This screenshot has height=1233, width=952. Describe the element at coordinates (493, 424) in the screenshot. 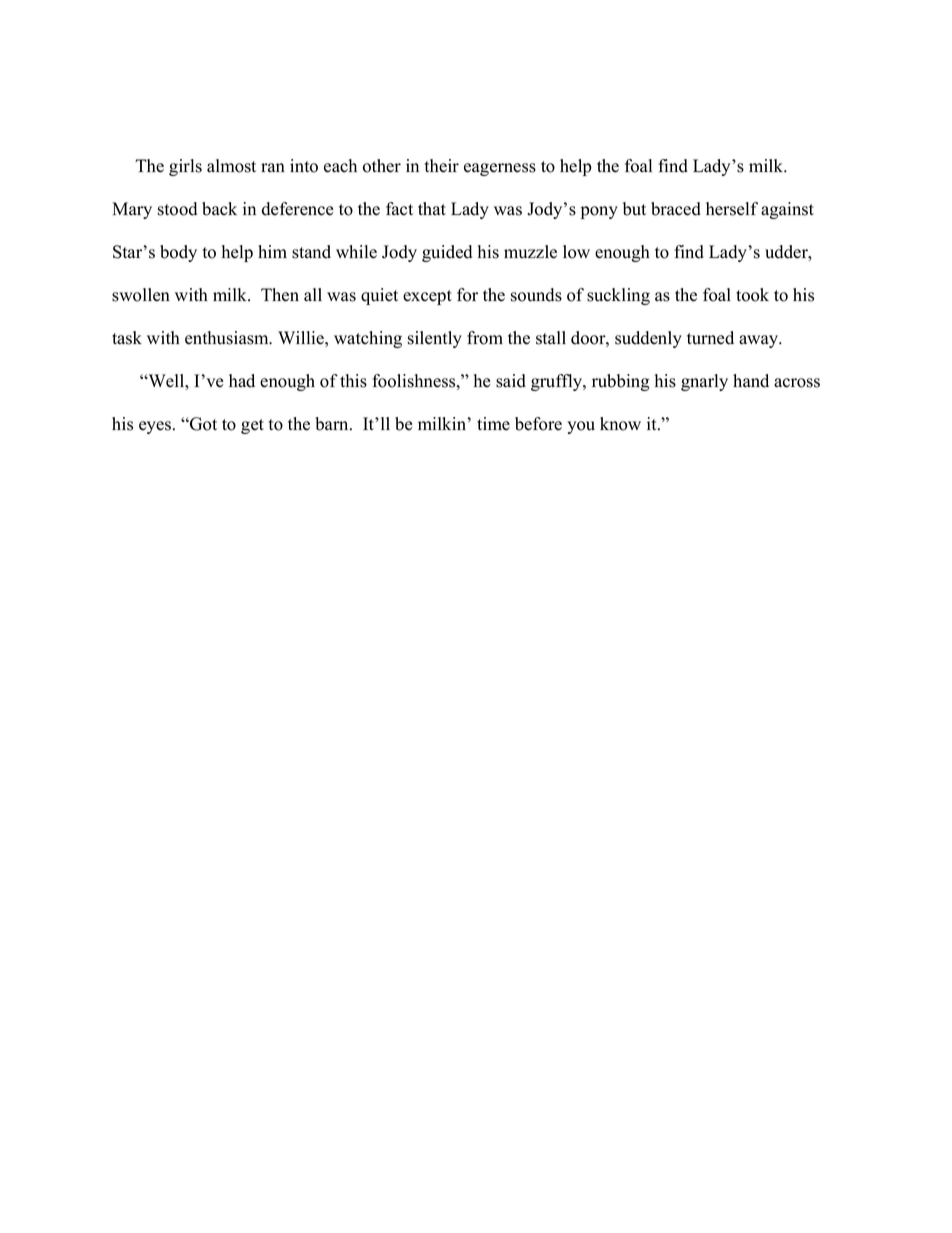

I see `time` at that location.
